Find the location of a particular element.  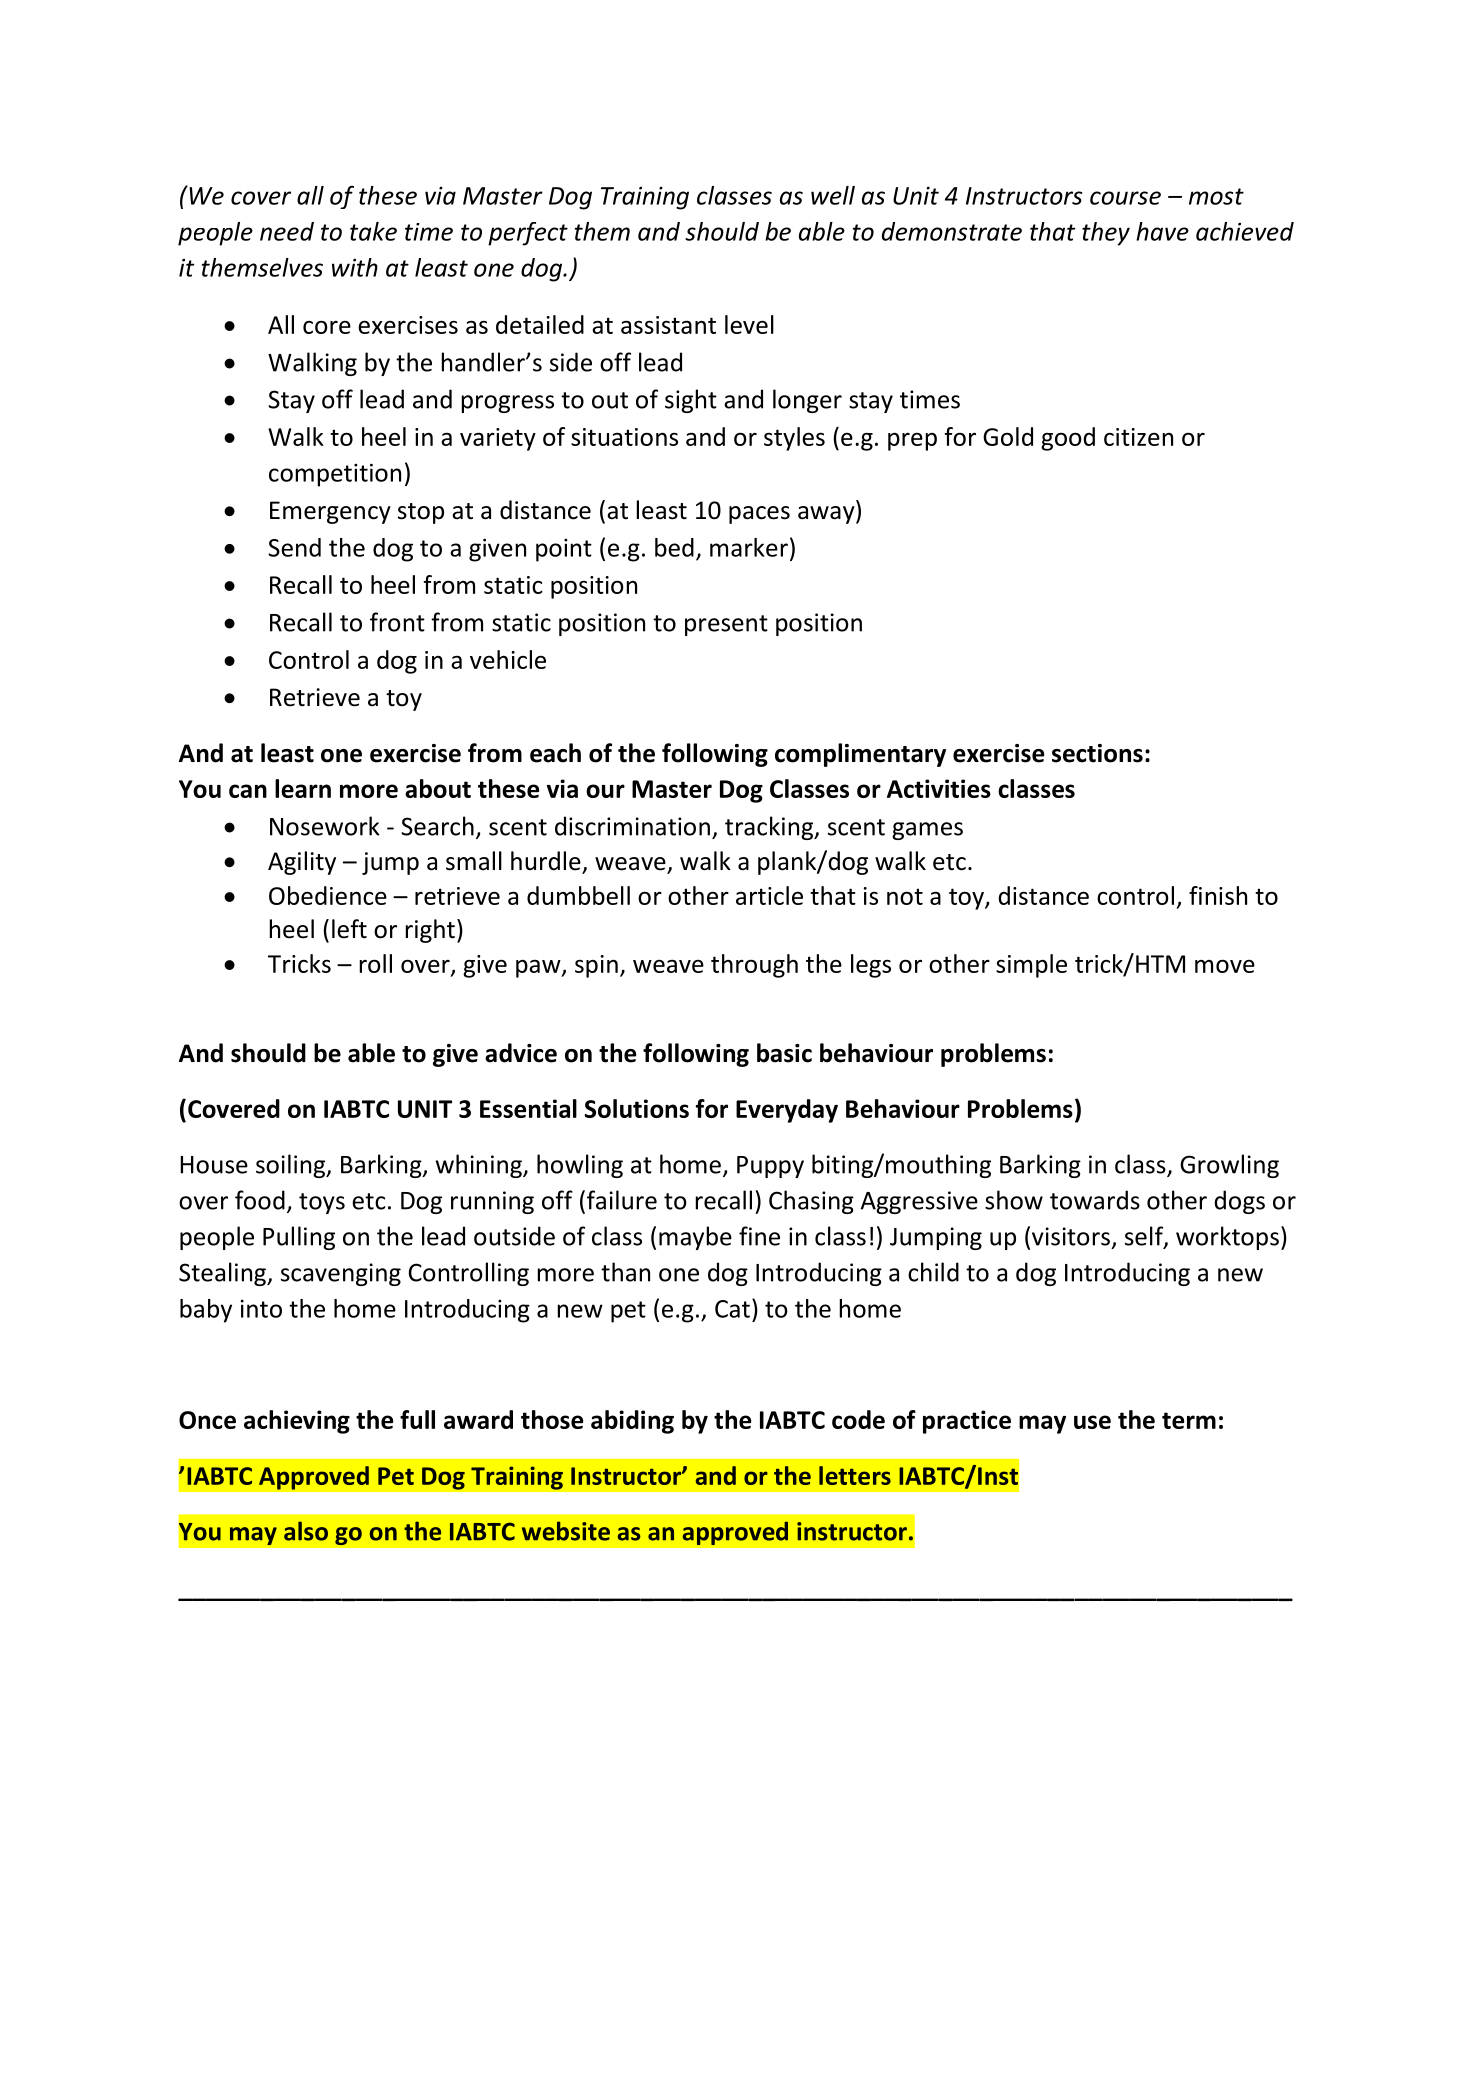

letters is located at coordinates (855, 1475).
